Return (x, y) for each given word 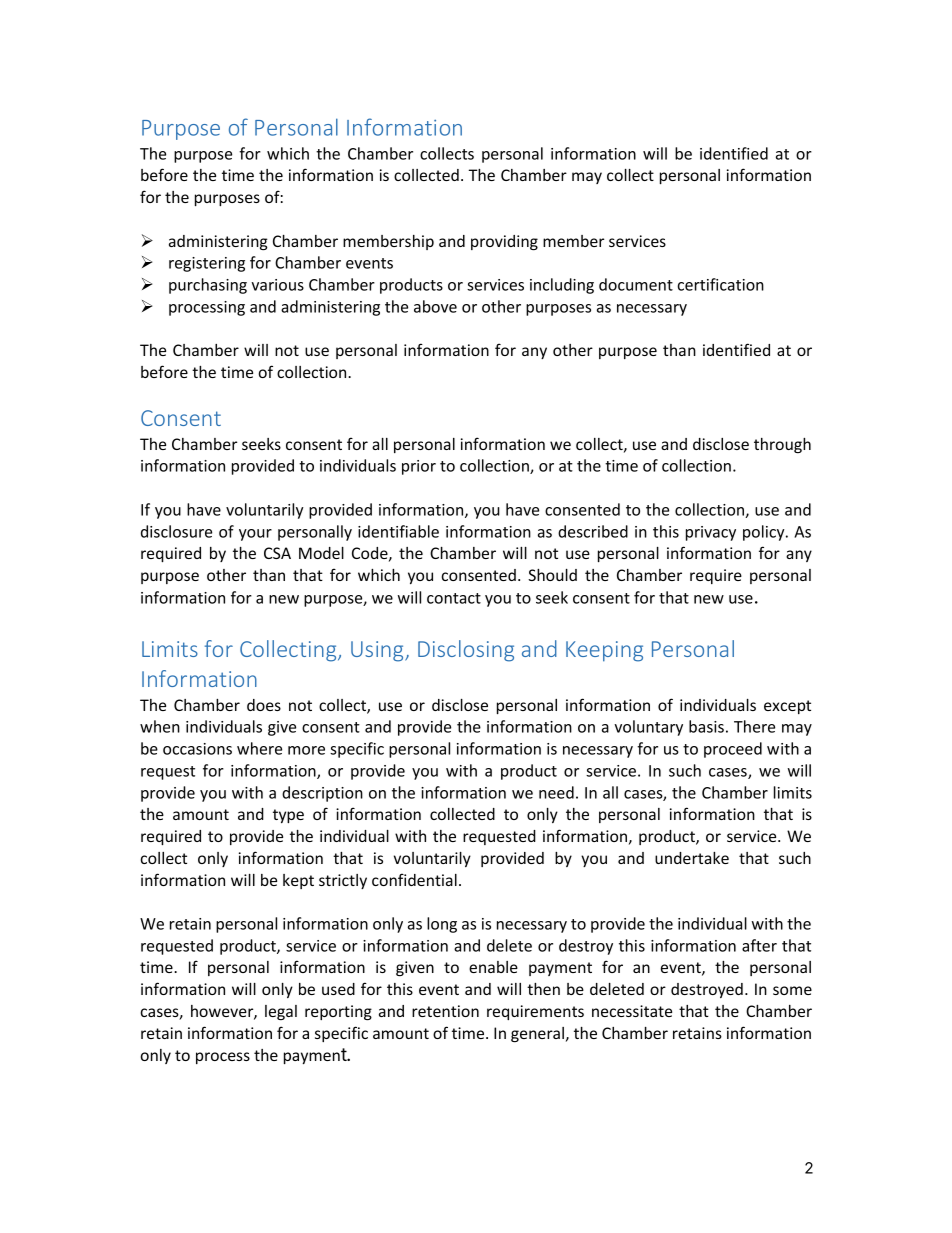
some (792, 990)
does (264, 705)
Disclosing (466, 651)
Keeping (604, 651)
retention (445, 1011)
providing (504, 243)
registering (207, 264)
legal (281, 1012)
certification (720, 284)
